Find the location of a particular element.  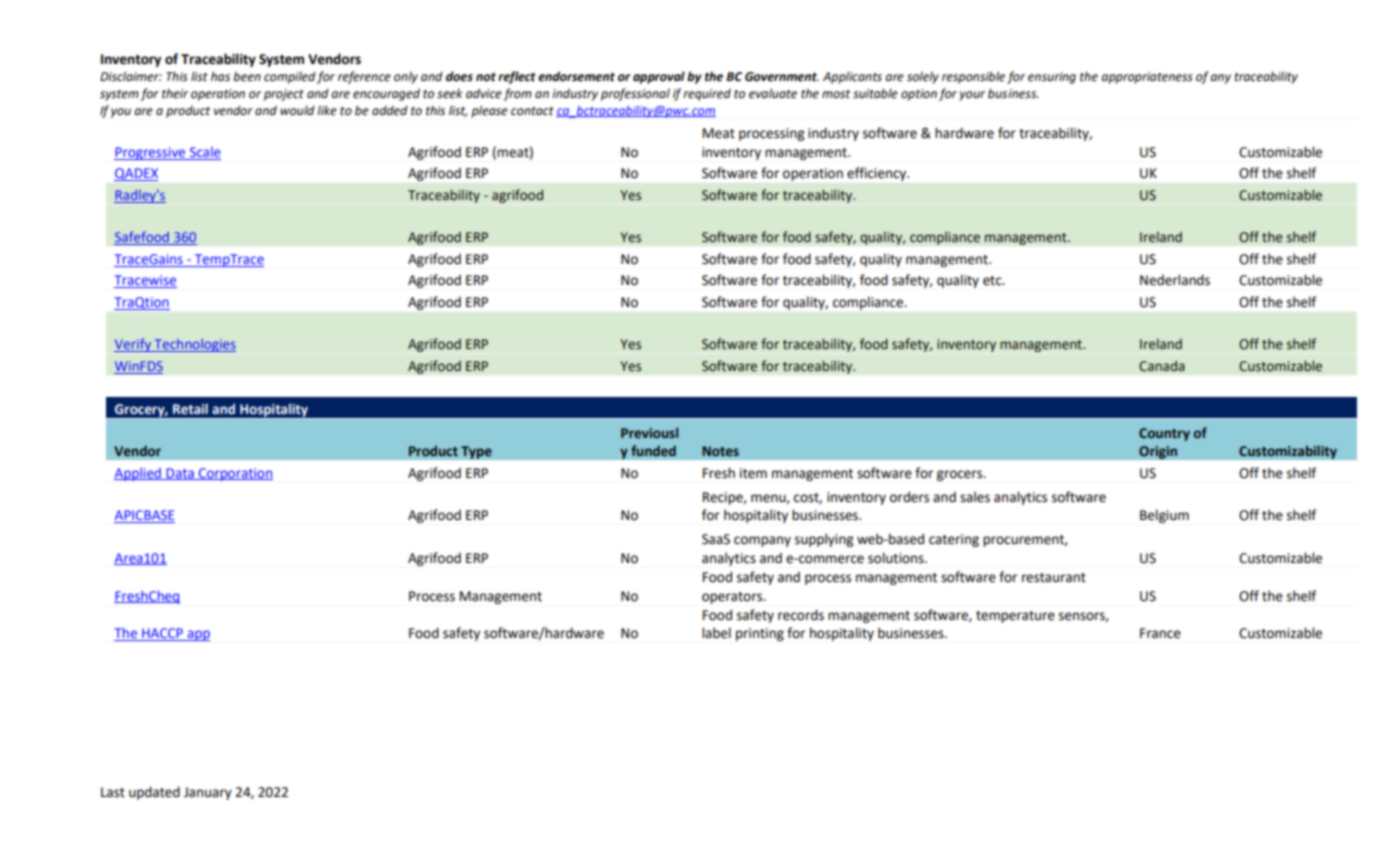

project is located at coordinates (284, 95).
